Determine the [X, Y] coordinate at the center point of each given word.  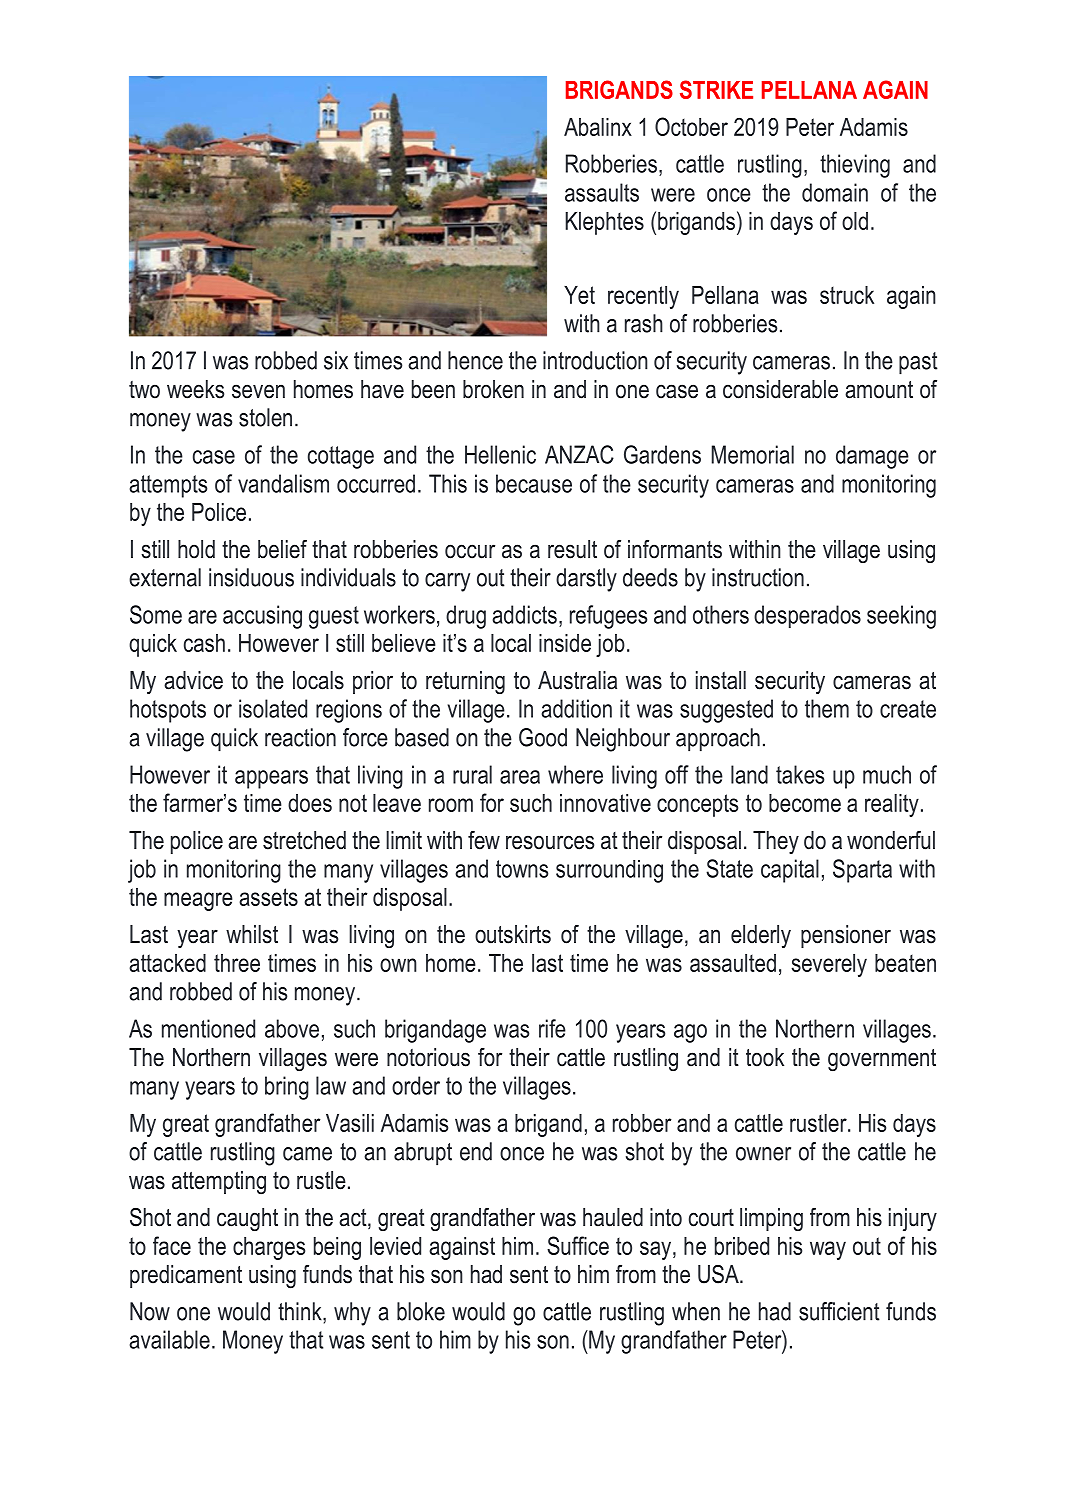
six [336, 360]
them [827, 708]
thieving [855, 166]
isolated [273, 708]
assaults [602, 192]
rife [552, 1028]
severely [829, 965]
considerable [780, 389]
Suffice [578, 1245]
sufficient [839, 1311]
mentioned [208, 1028]
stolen [265, 417]
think [301, 1311]
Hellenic [500, 454]
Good [543, 737]
